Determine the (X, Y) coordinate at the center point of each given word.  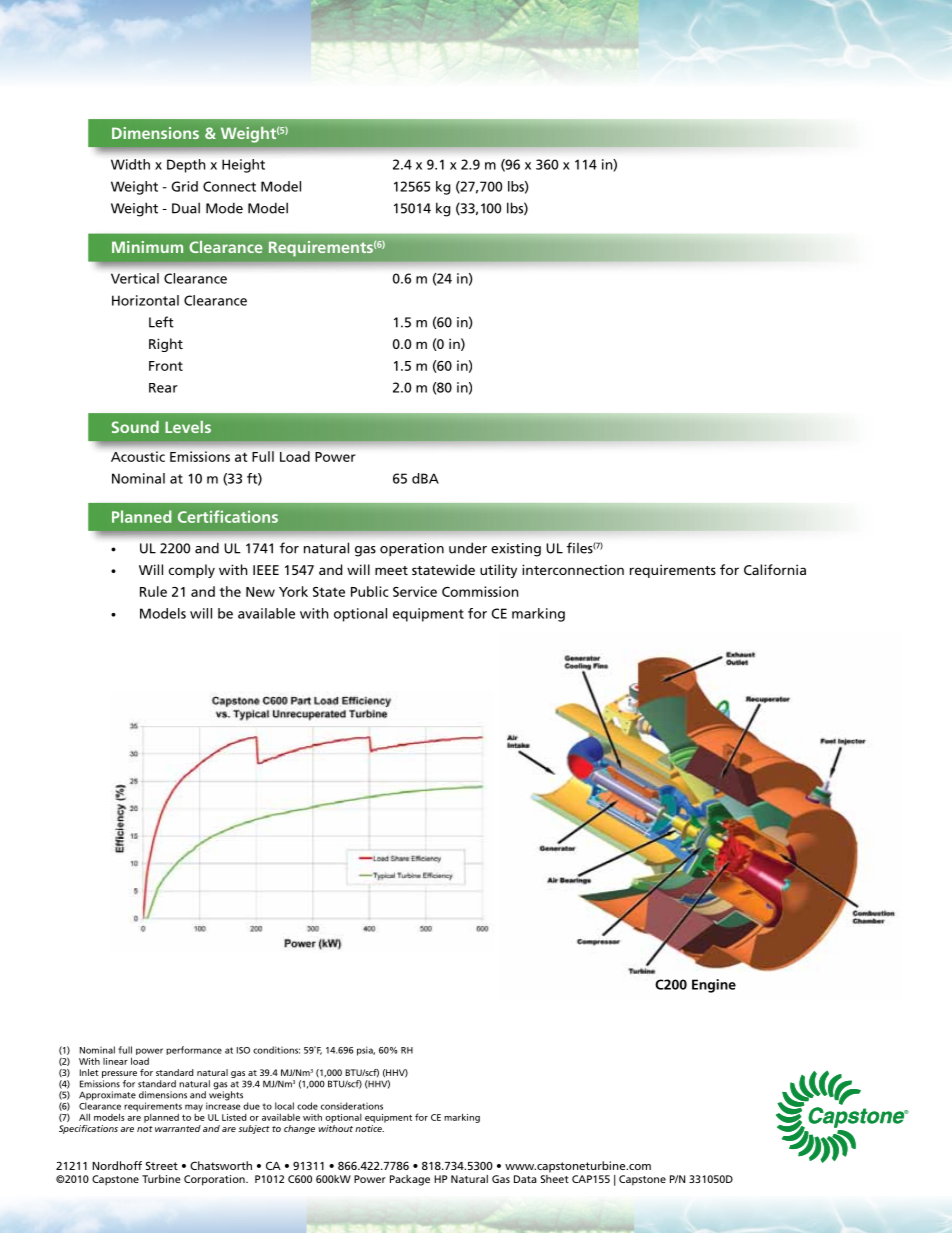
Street (162, 1165)
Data (525, 1179)
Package (410, 1180)
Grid (184, 186)
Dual (186, 208)
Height (243, 166)
